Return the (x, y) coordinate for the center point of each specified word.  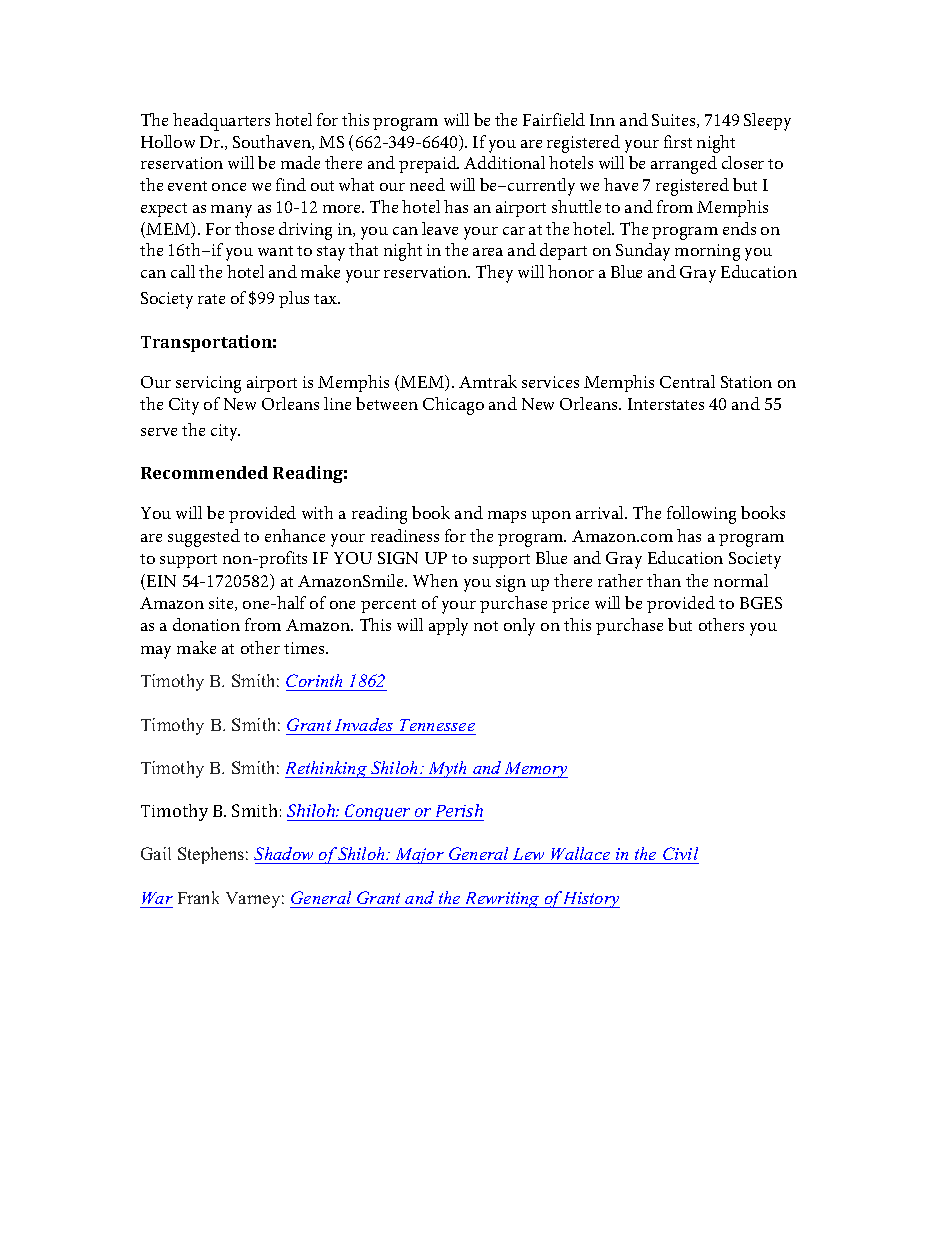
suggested (204, 538)
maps (507, 517)
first (678, 141)
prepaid (429, 164)
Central (687, 381)
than (664, 580)
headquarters (221, 122)
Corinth (316, 682)
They (494, 274)
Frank (198, 897)
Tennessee (437, 725)
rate (211, 299)
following (701, 515)
